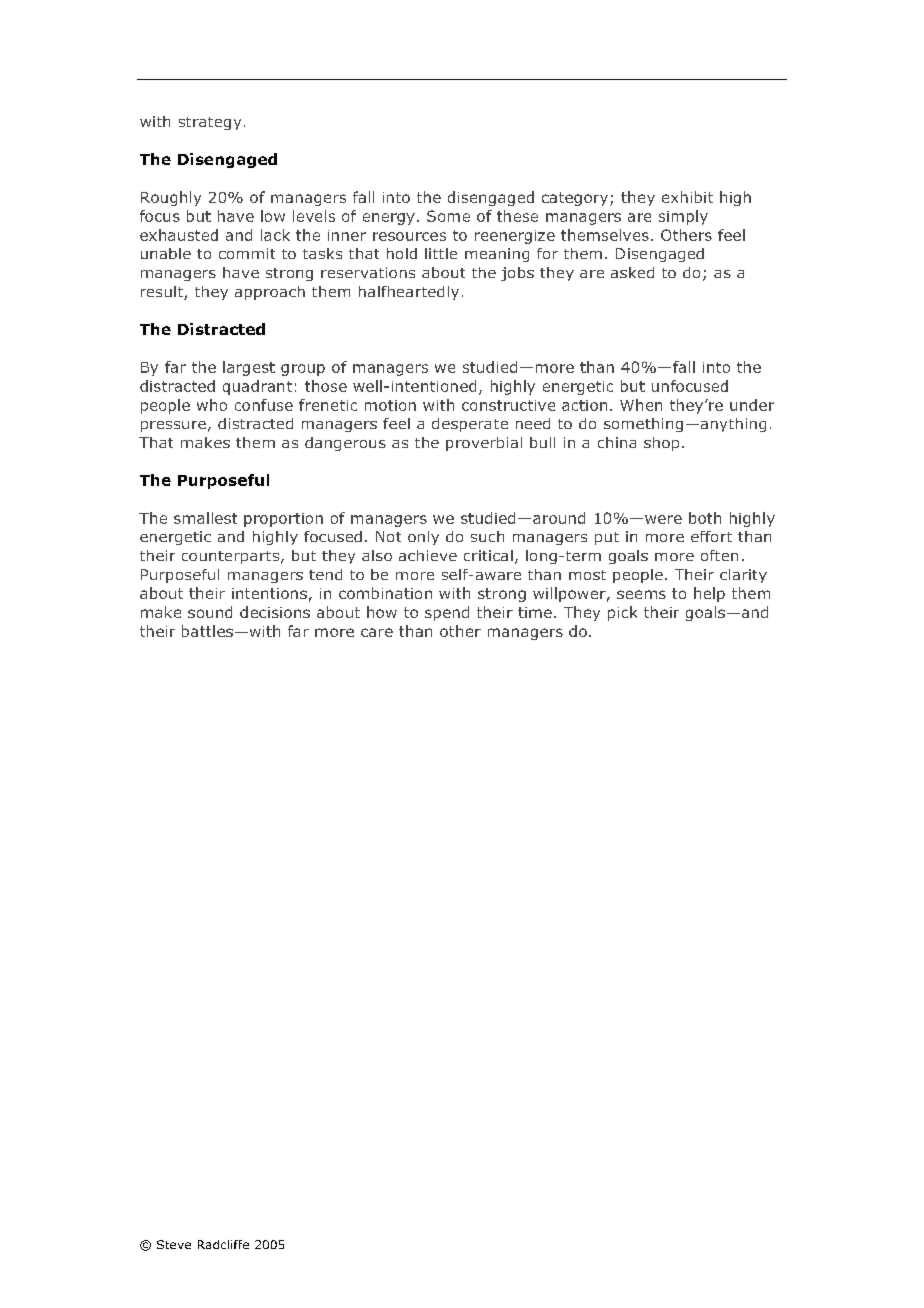  What do you see at coordinates (661, 444) in the screenshot?
I see `shop` at bounding box center [661, 444].
